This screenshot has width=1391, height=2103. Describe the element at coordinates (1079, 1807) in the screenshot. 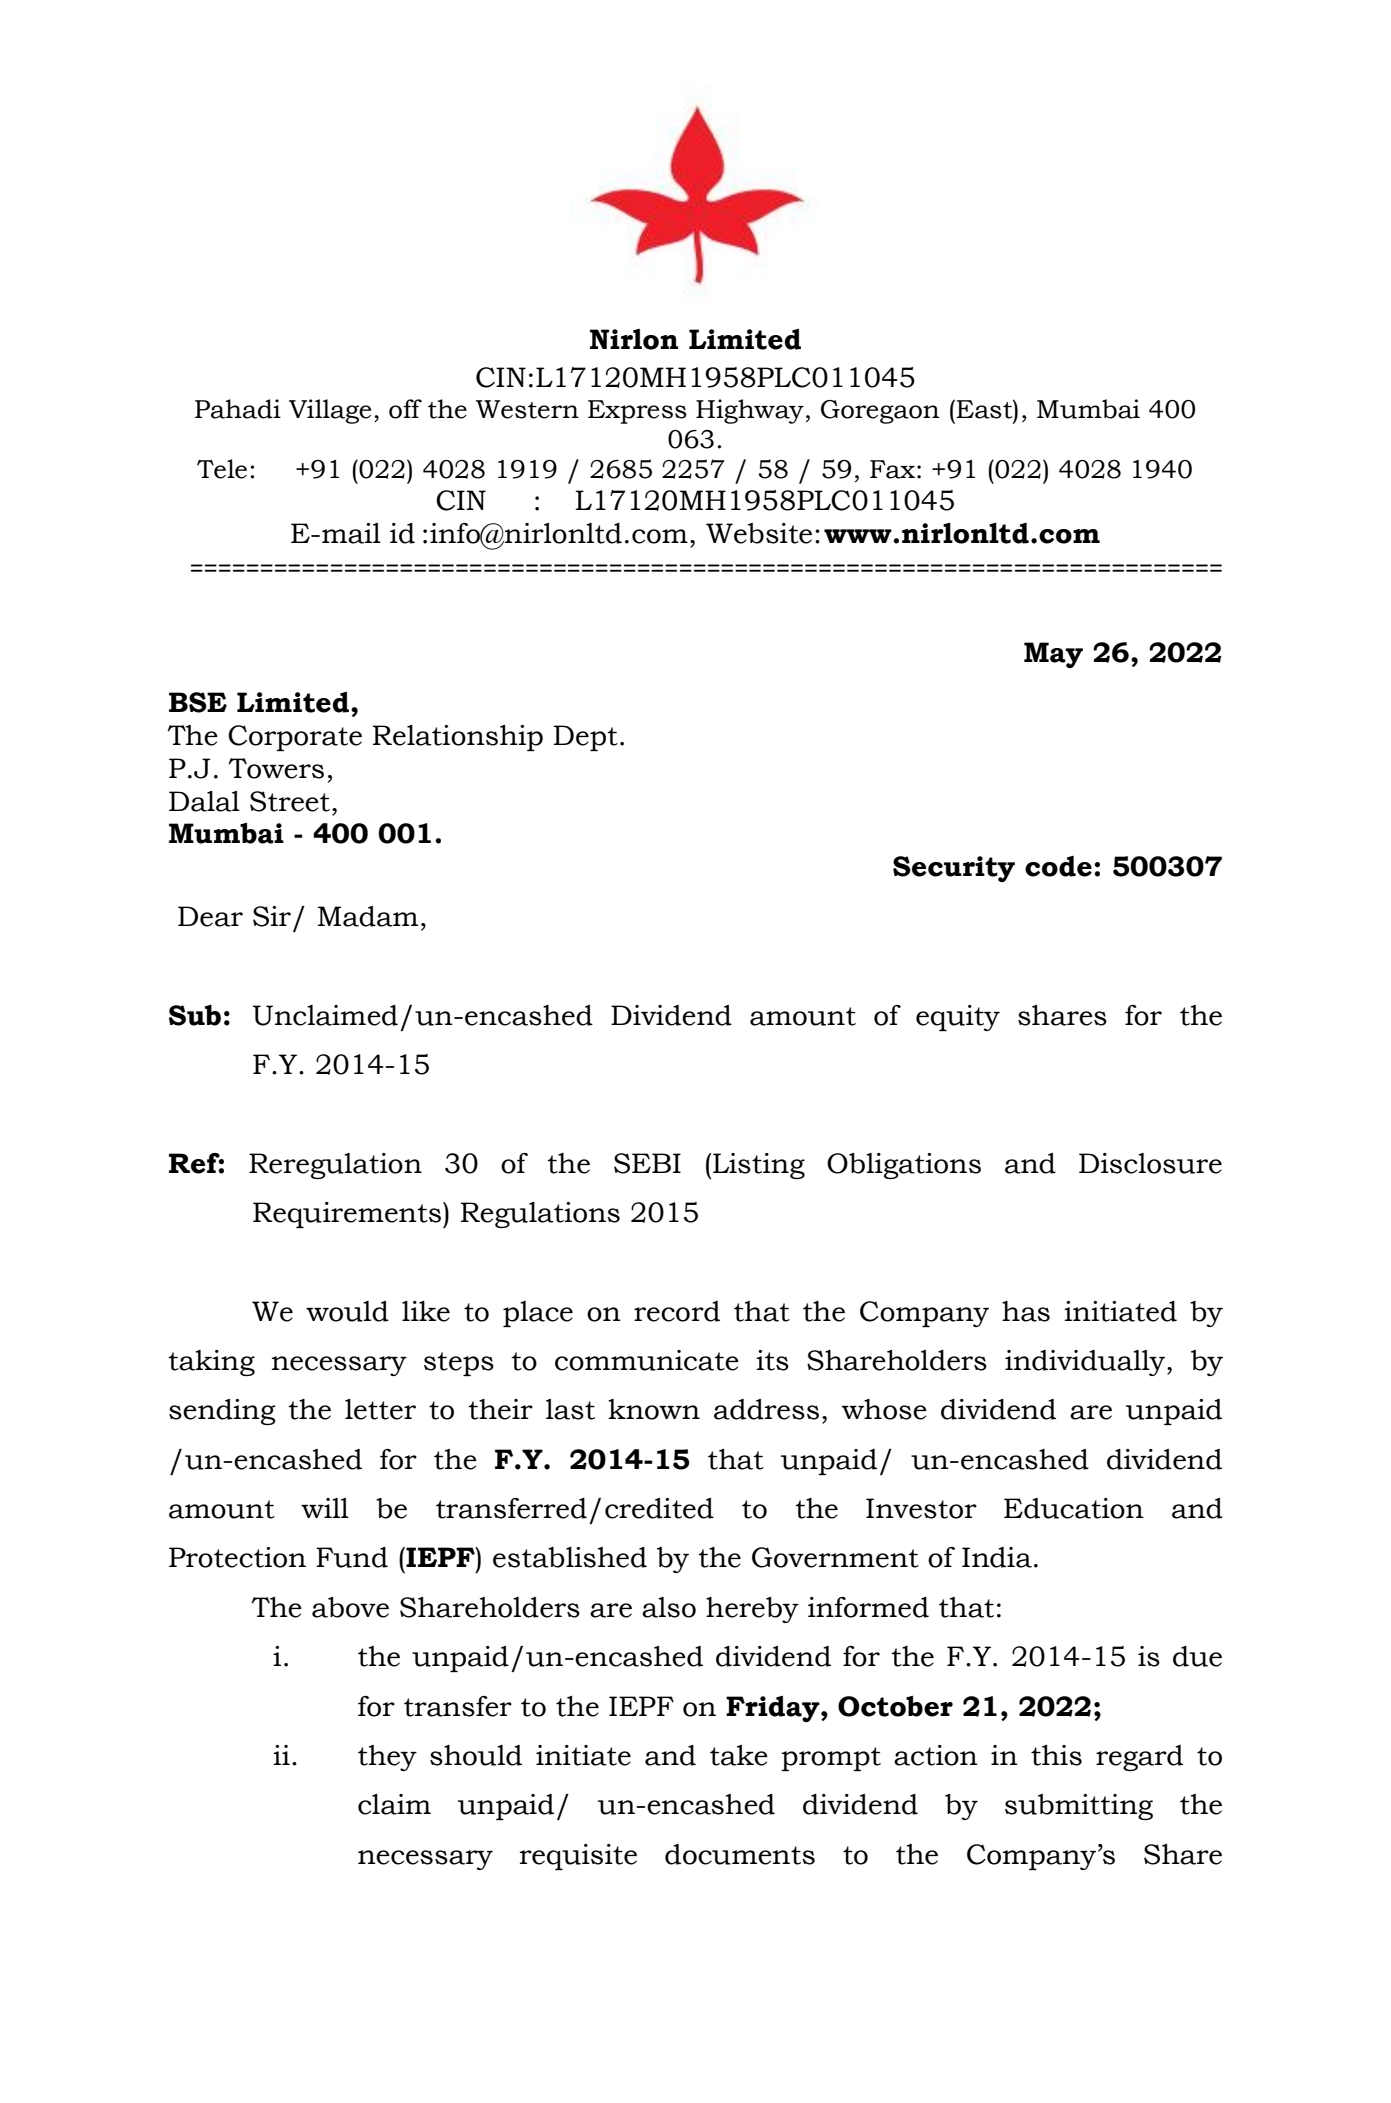

I see `submitting` at that location.
